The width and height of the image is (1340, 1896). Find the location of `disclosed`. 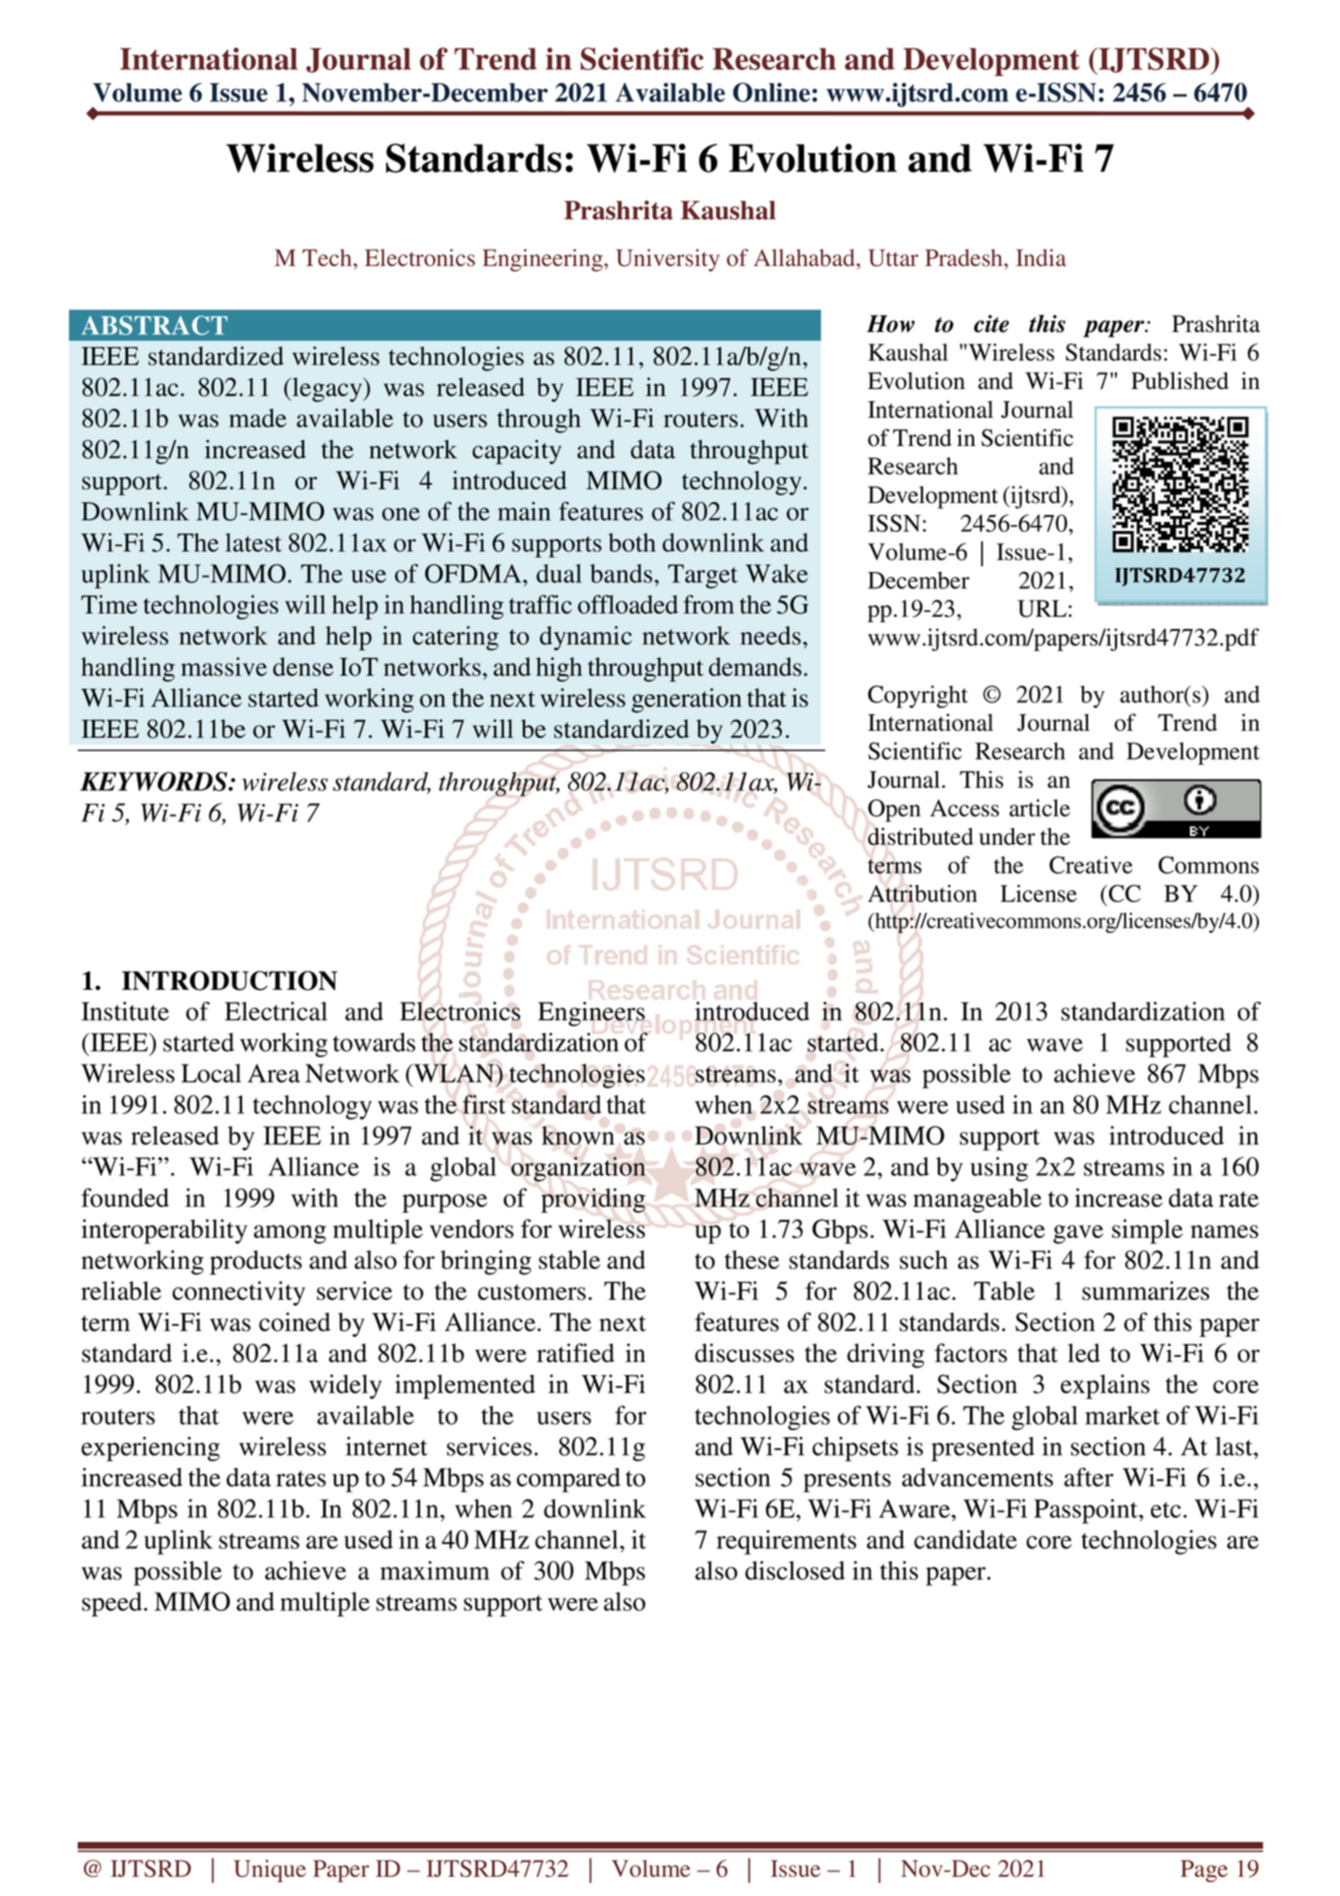

disclosed is located at coordinates (795, 1570).
